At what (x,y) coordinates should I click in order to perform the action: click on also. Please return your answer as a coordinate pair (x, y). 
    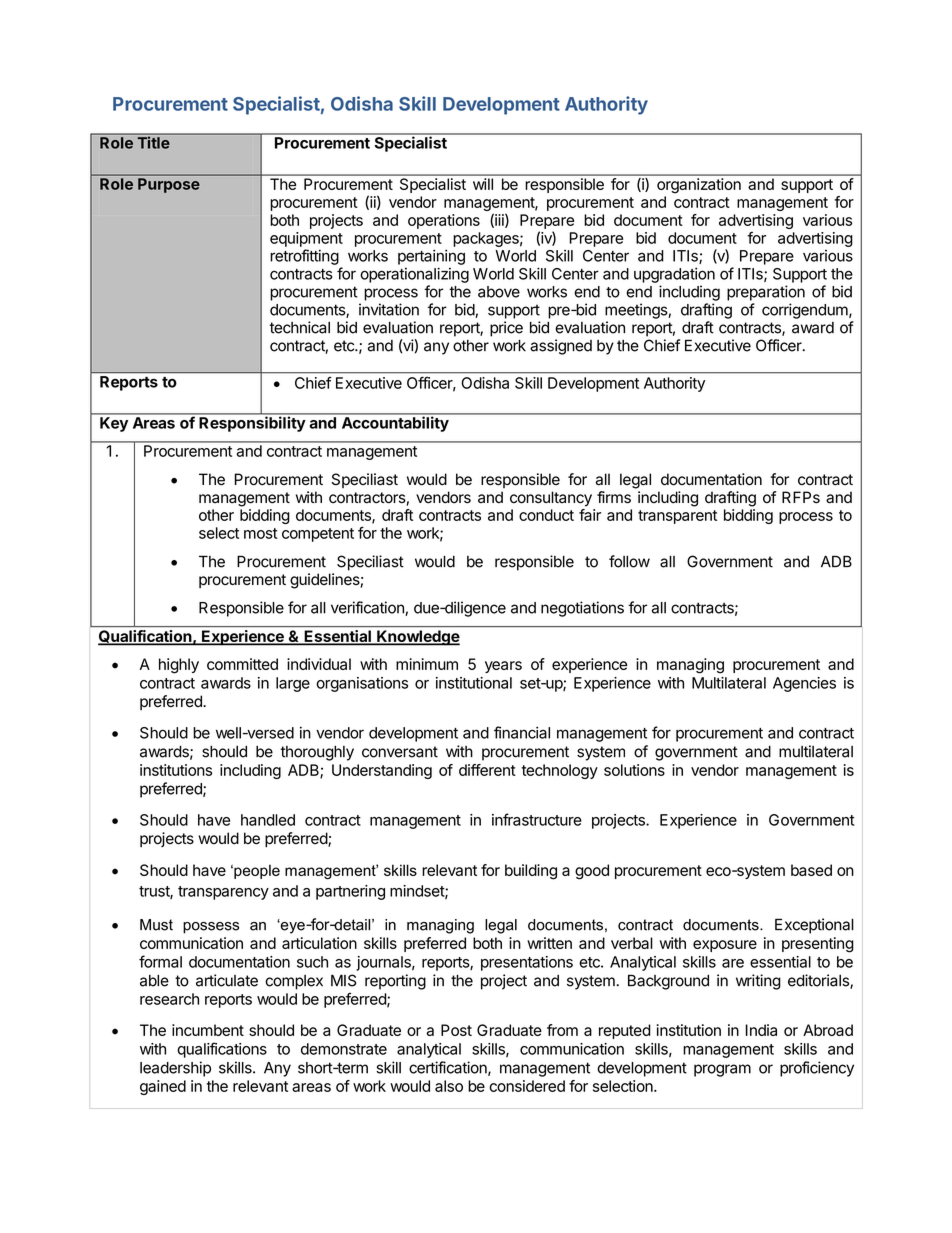
    Looking at the image, I should click on (449, 1086).
